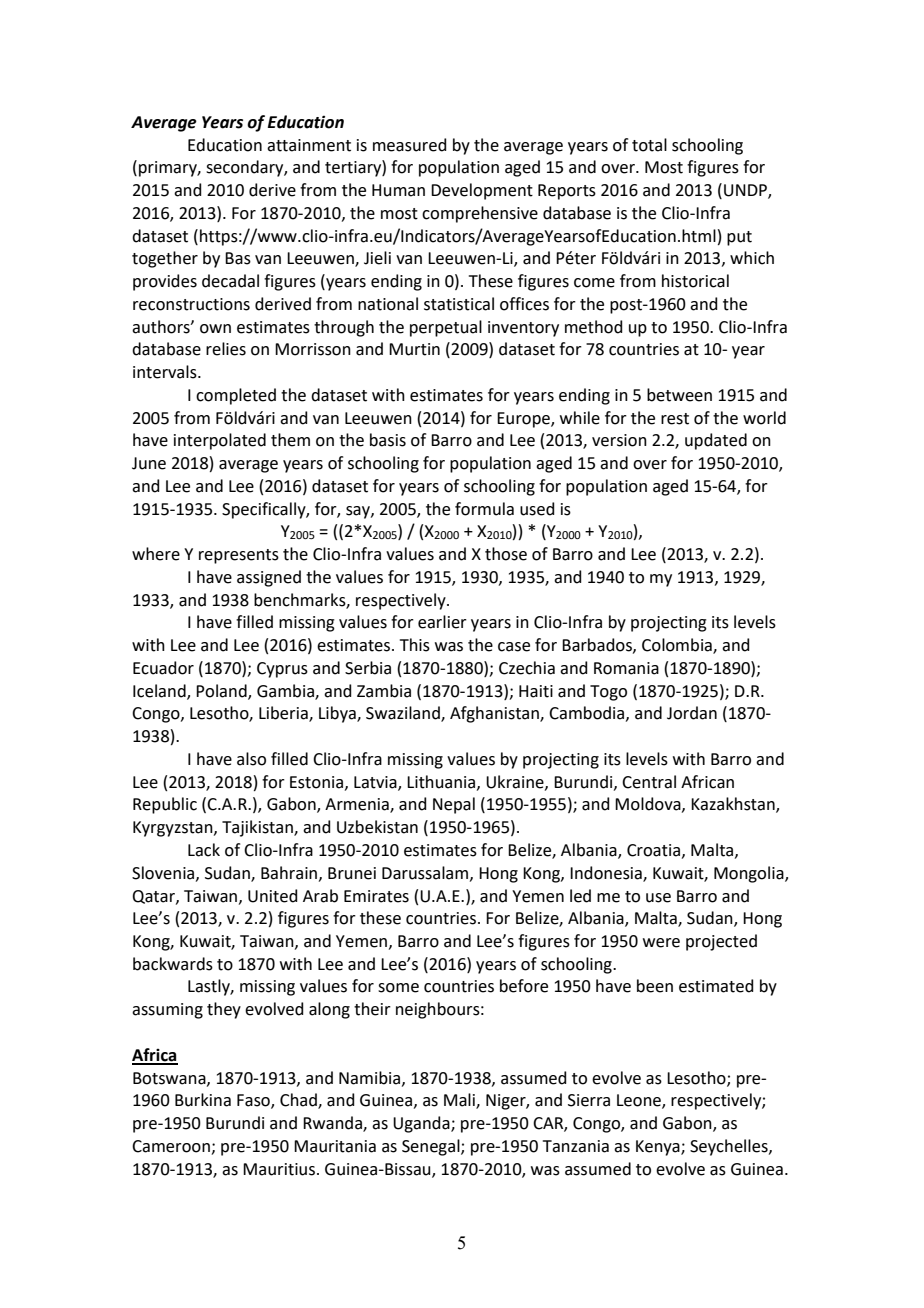 Image resolution: width=924 pixels, height=1308 pixels. Describe the element at coordinates (309, 145) in the screenshot. I see `attainment` at that location.
